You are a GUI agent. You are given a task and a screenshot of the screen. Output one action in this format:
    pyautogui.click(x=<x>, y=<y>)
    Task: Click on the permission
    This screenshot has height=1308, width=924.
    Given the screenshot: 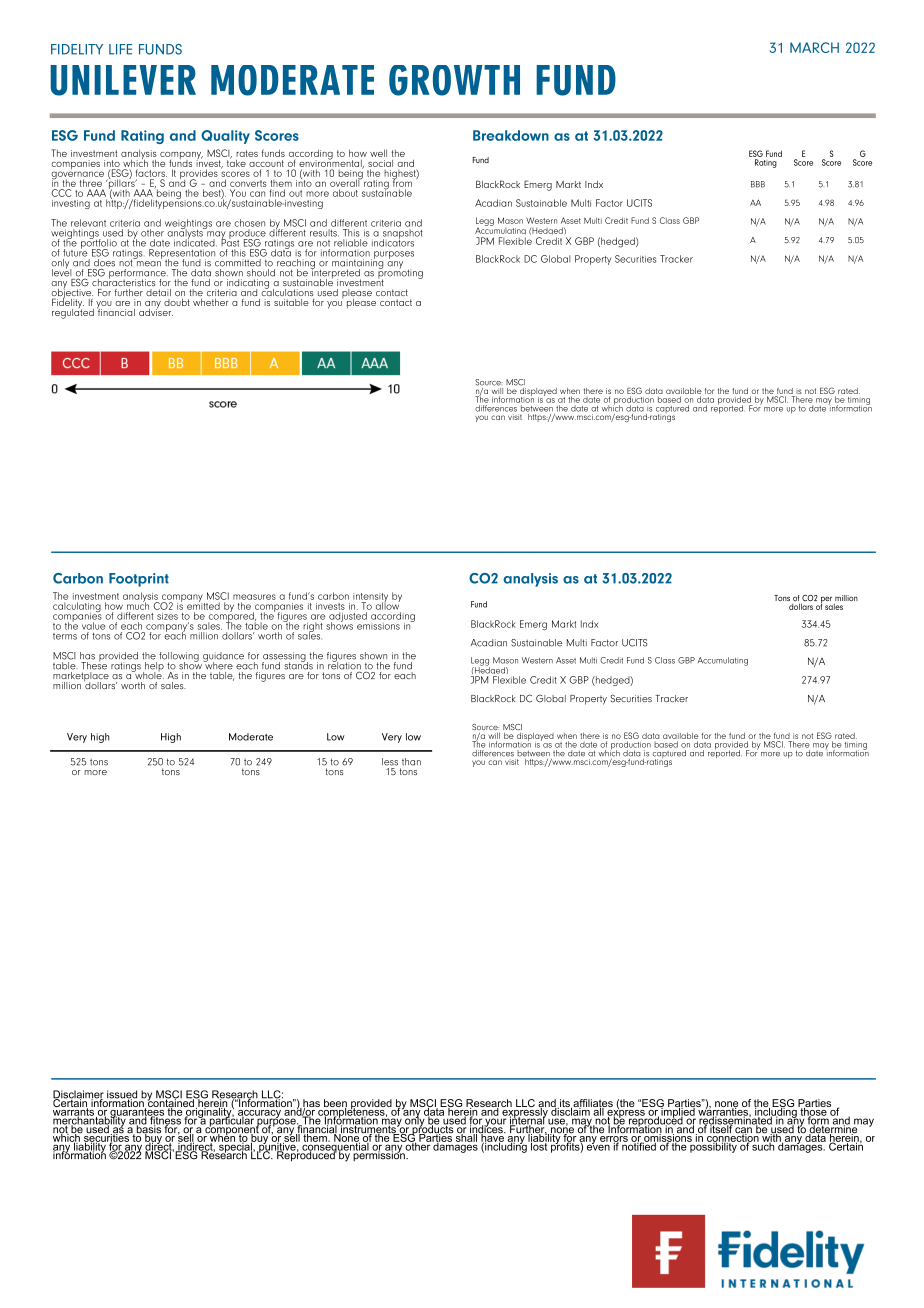 What is the action you would take?
    pyautogui.click(x=380, y=1155)
